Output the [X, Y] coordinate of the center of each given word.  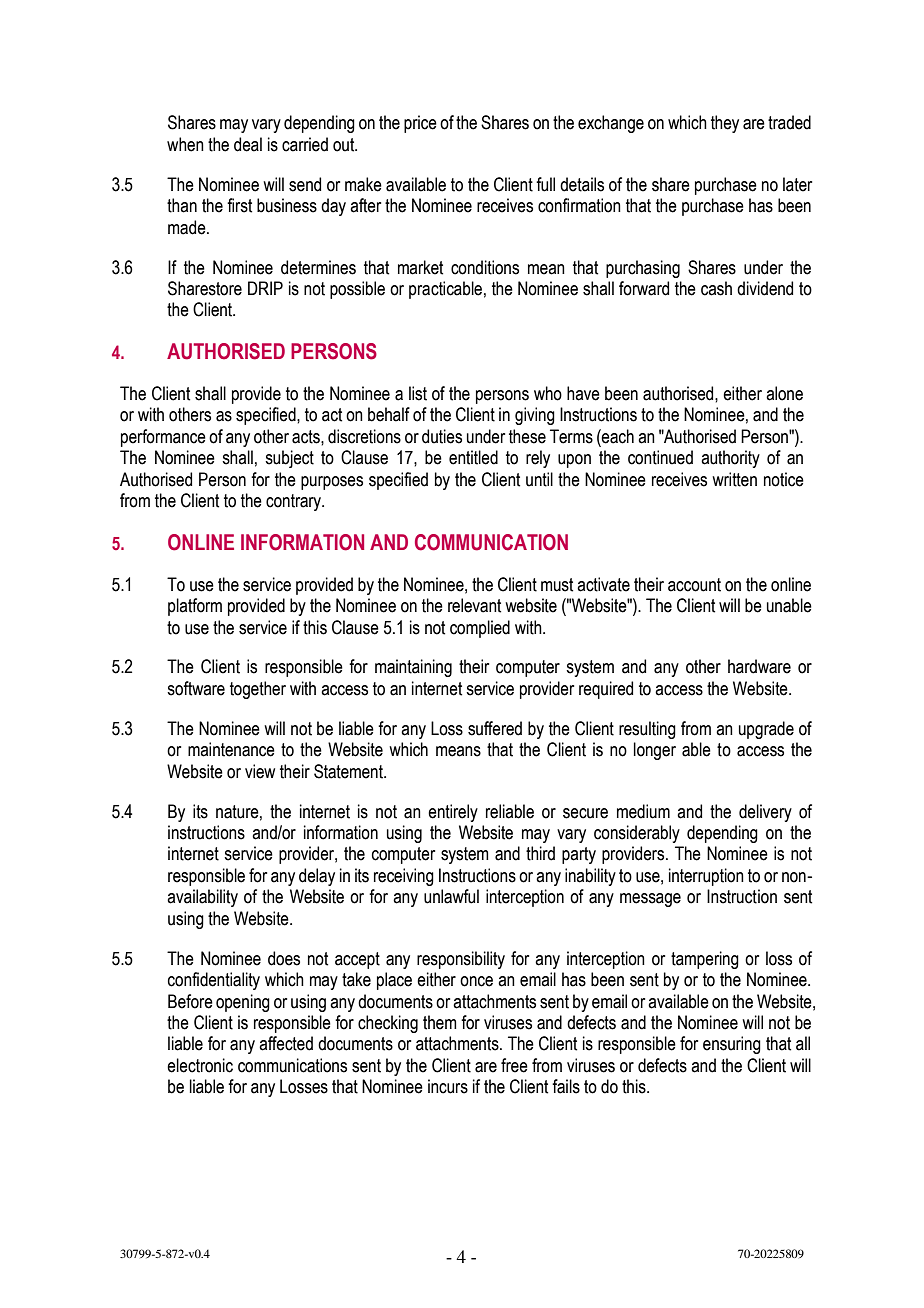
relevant [474, 605]
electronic [200, 1065]
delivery [765, 813]
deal [248, 144]
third [540, 853]
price [420, 124]
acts [307, 437]
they [725, 124]
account [694, 585]
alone [784, 393]
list [418, 393]
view [260, 771]
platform [195, 607]
